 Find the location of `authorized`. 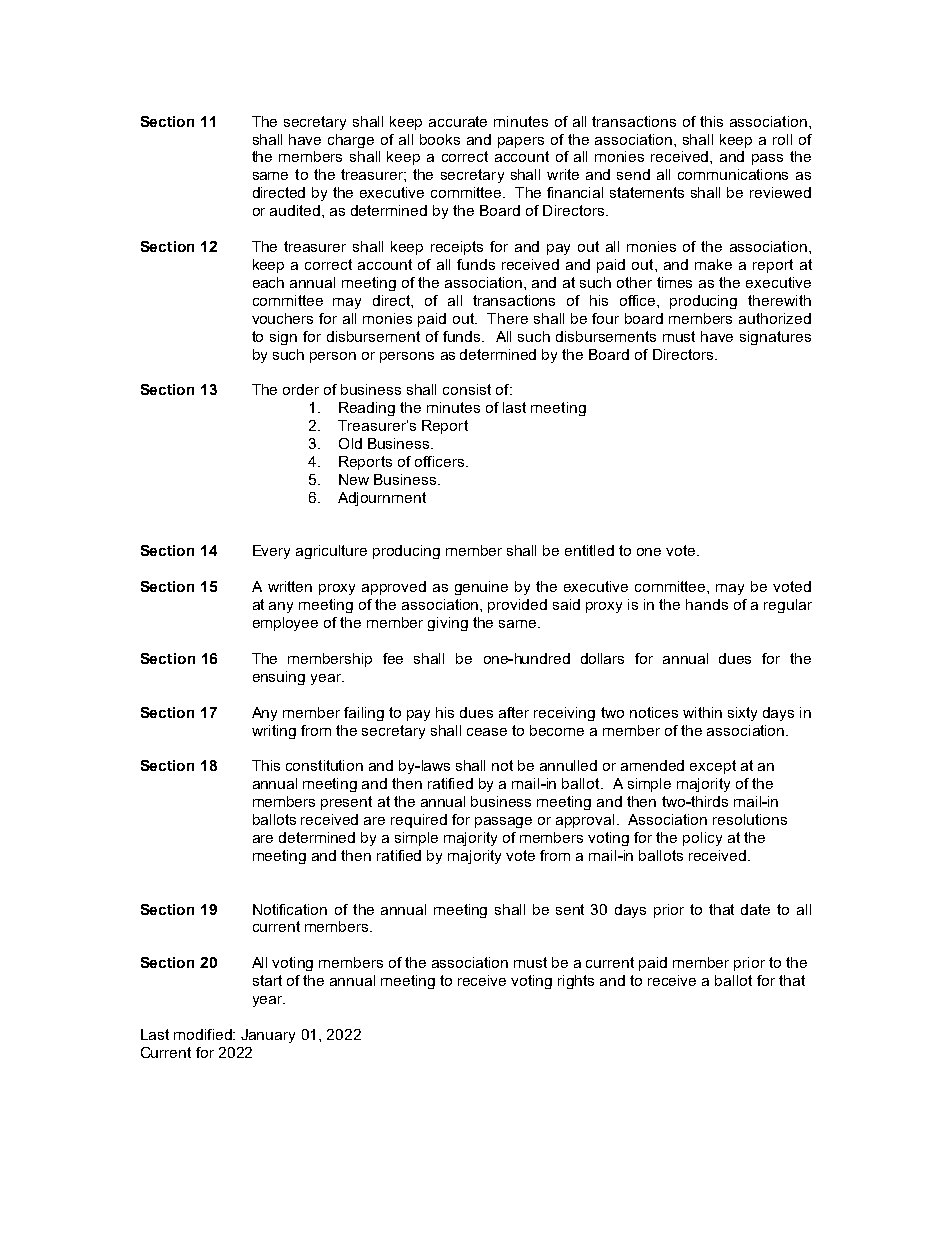

authorized is located at coordinates (775, 318).
